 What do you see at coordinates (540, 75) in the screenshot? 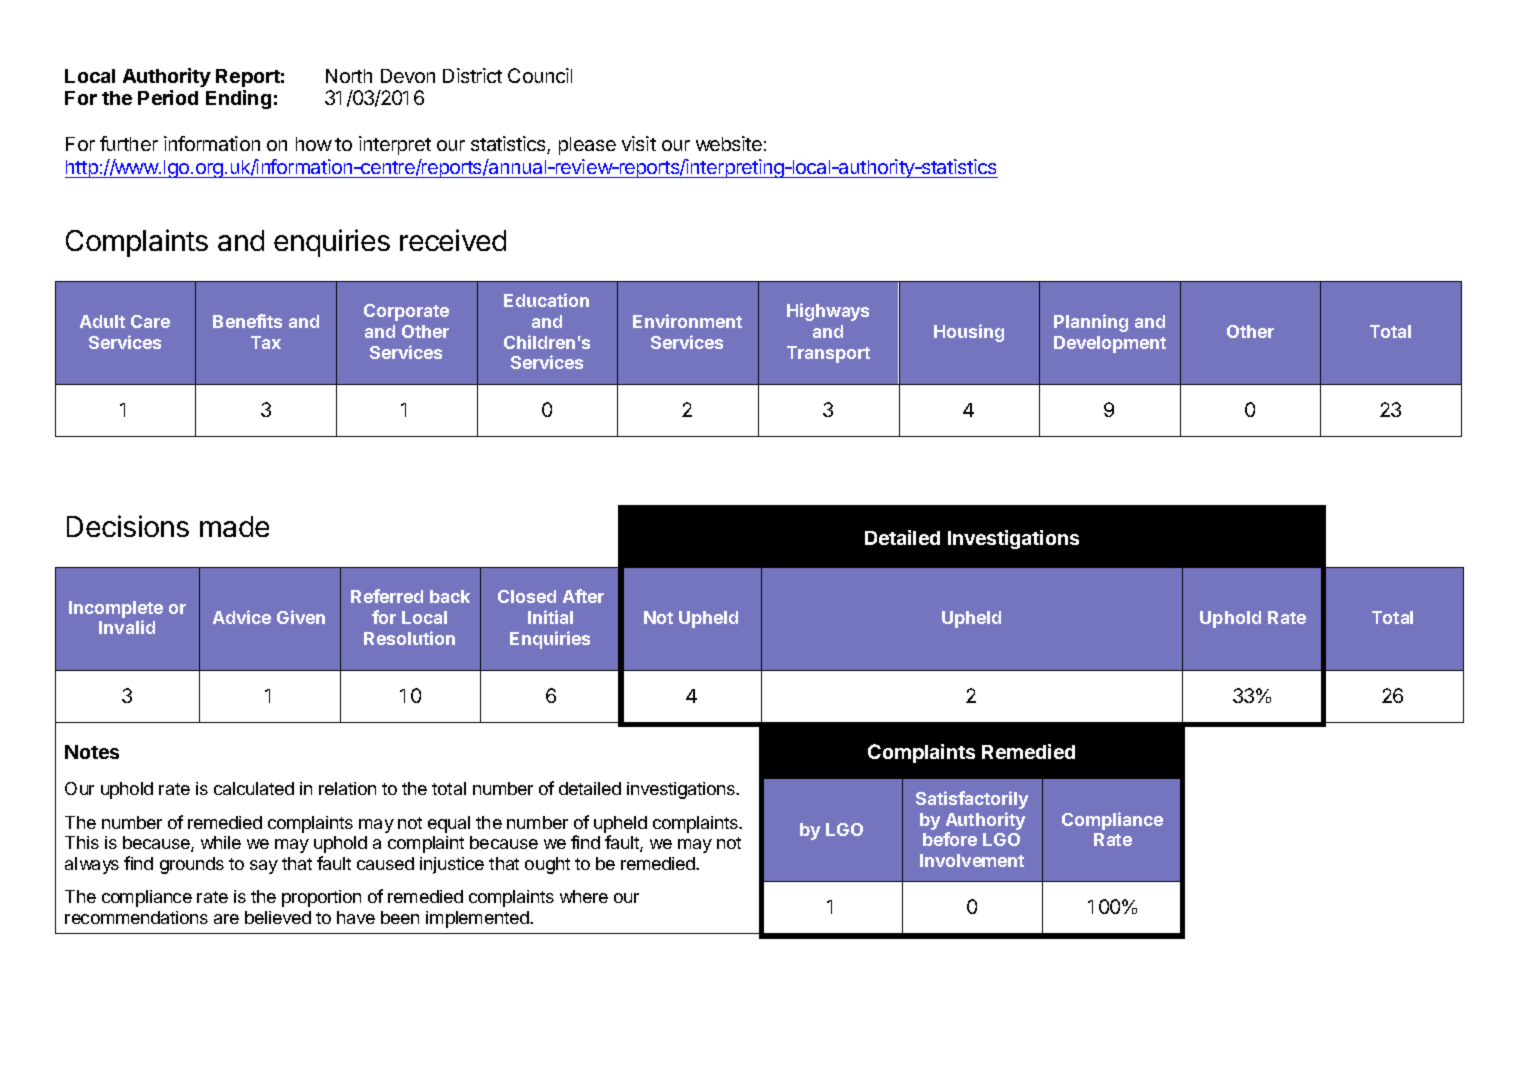
I see `Council` at bounding box center [540, 75].
